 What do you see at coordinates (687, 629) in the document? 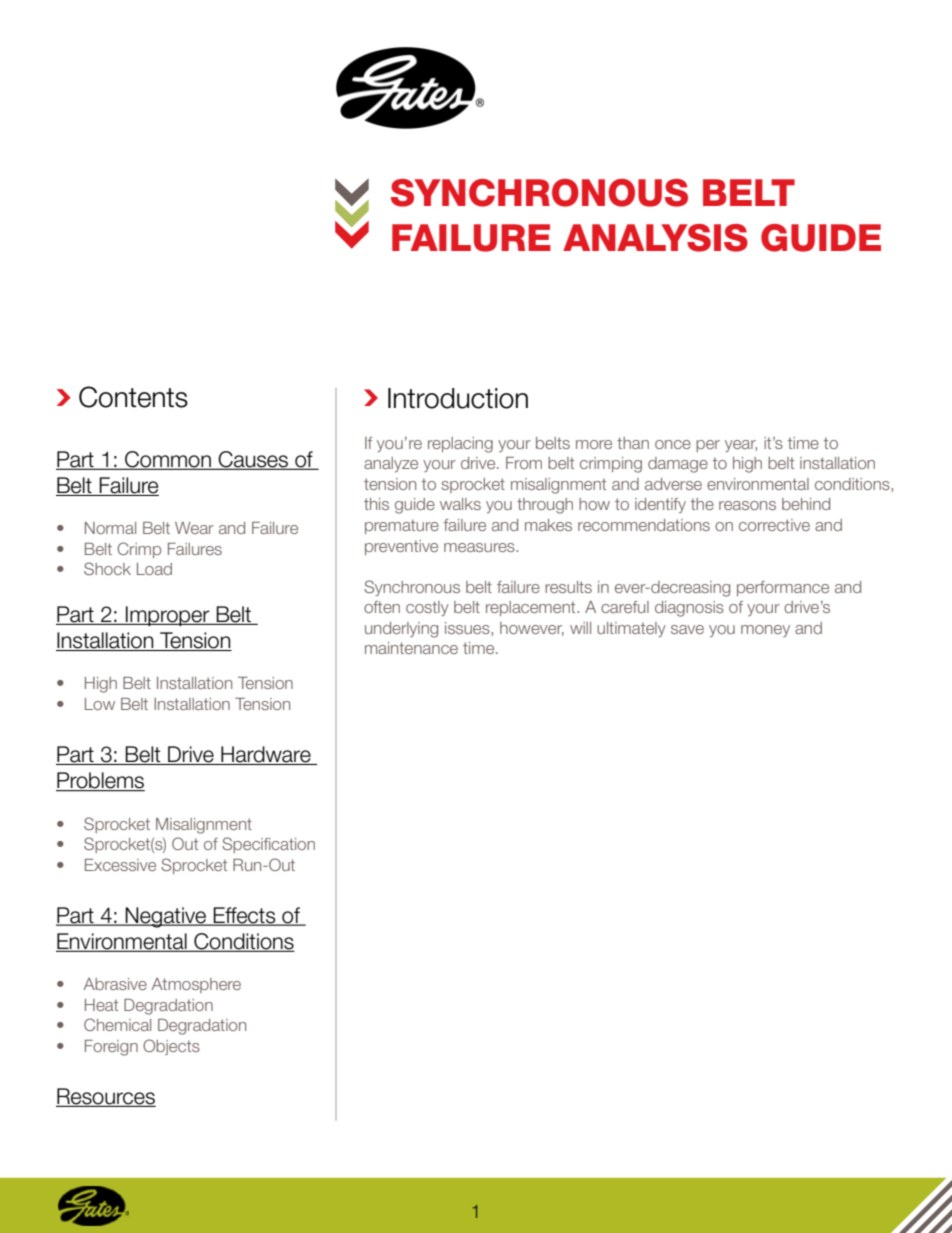
I see `save` at bounding box center [687, 629].
